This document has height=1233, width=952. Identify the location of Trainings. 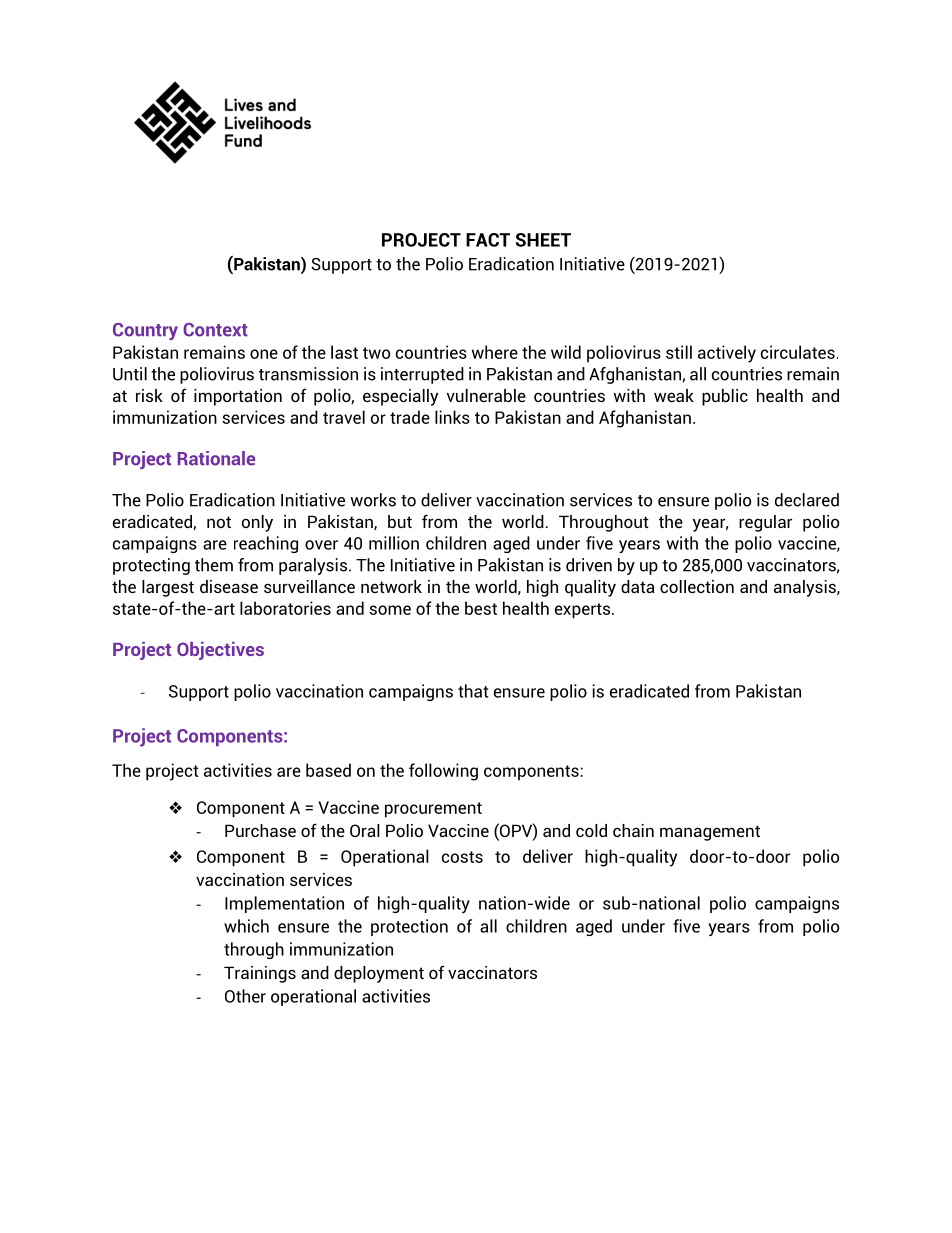
(260, 974).
